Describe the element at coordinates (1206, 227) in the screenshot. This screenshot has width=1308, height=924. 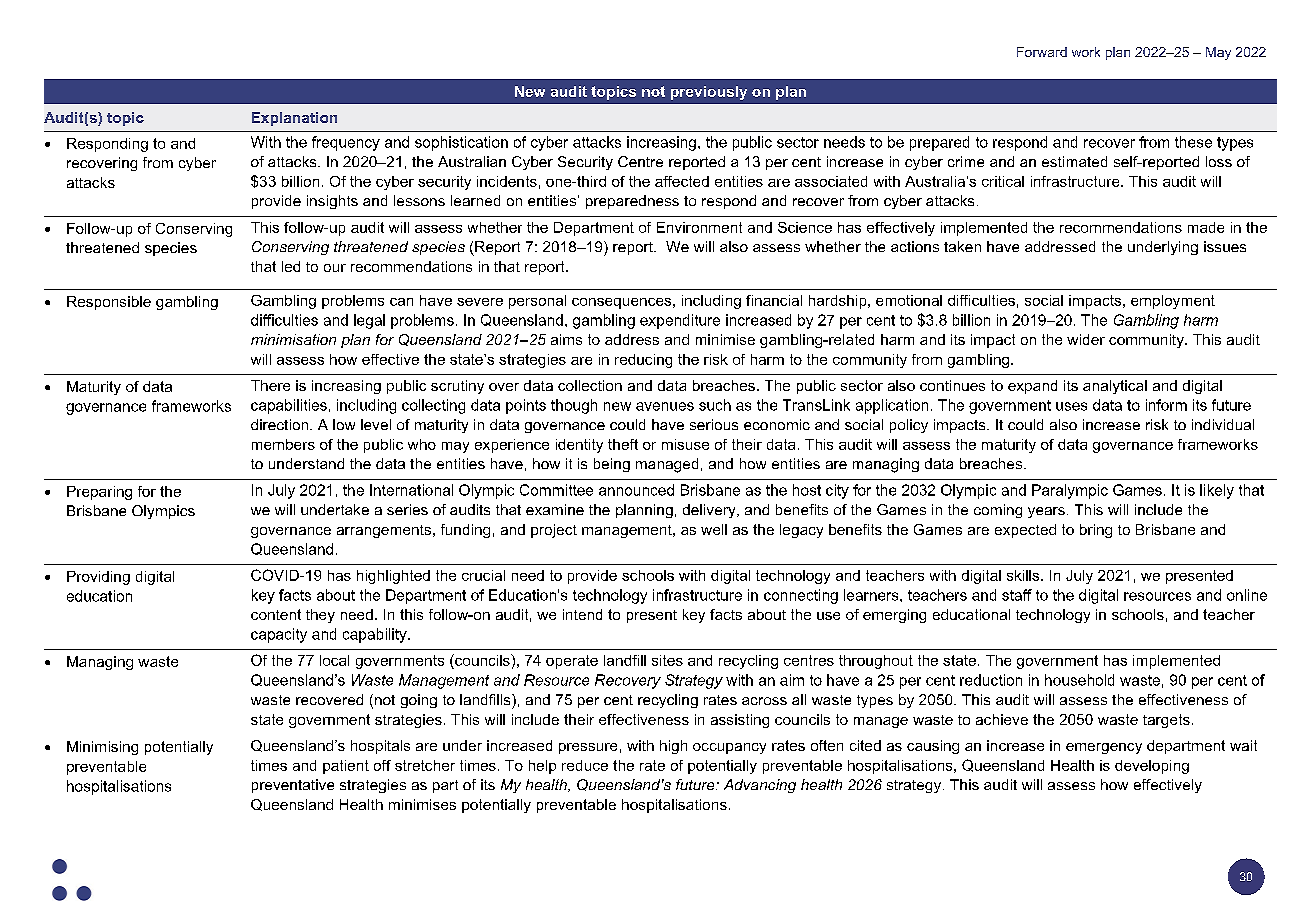
I see `made` at that location.
